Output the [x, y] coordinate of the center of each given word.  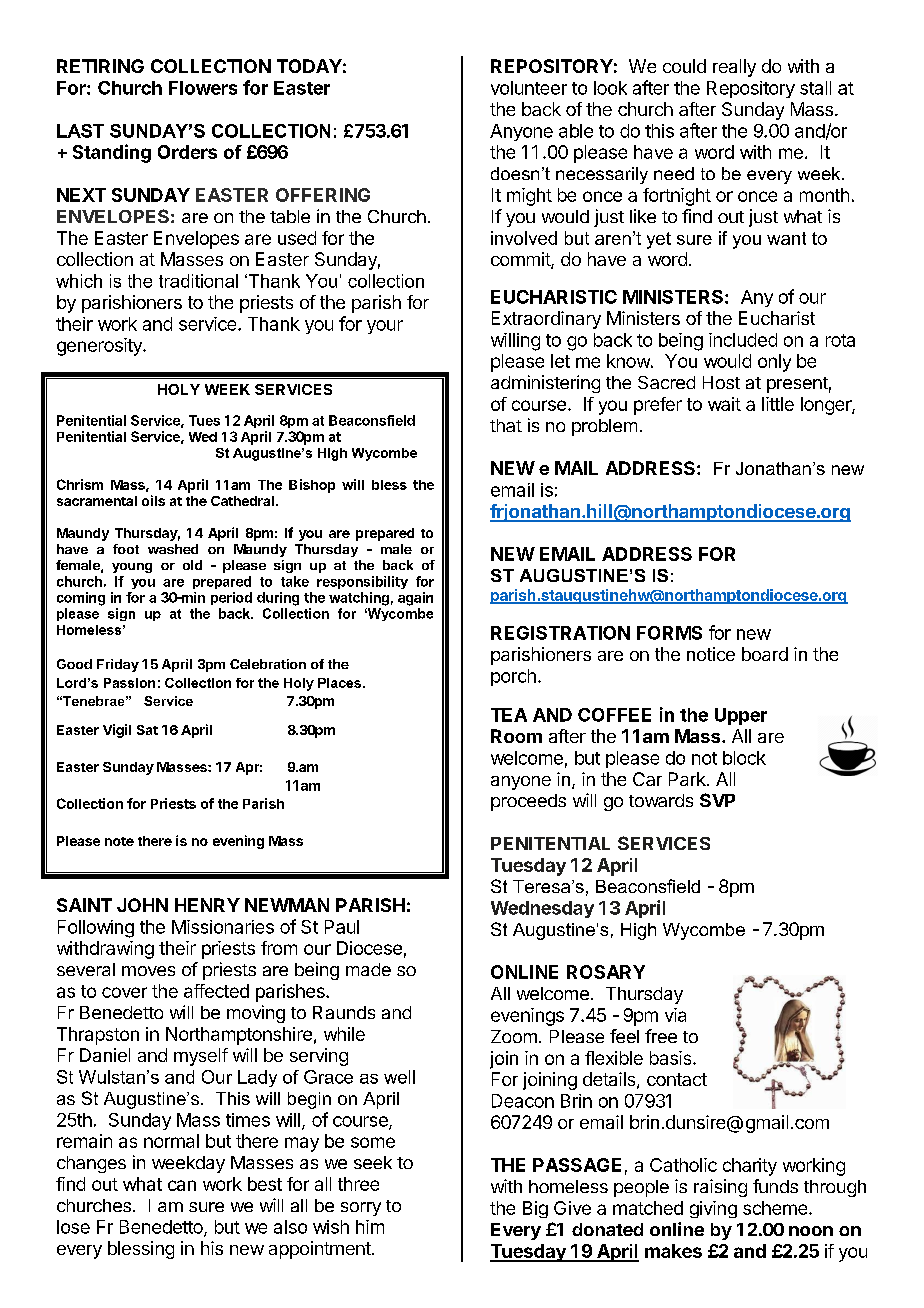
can [182, 1185]
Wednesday [542, 909]
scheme [776, 1208]
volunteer [529, 88]
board [765, 654]
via [675, 1015]
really [734, 68]
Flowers [203, 88]
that [506, 425]
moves [148, 971]
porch [513, 677]
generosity [100, 347]
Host [721, 382]
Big [535, 1209]
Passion [129, 683]
